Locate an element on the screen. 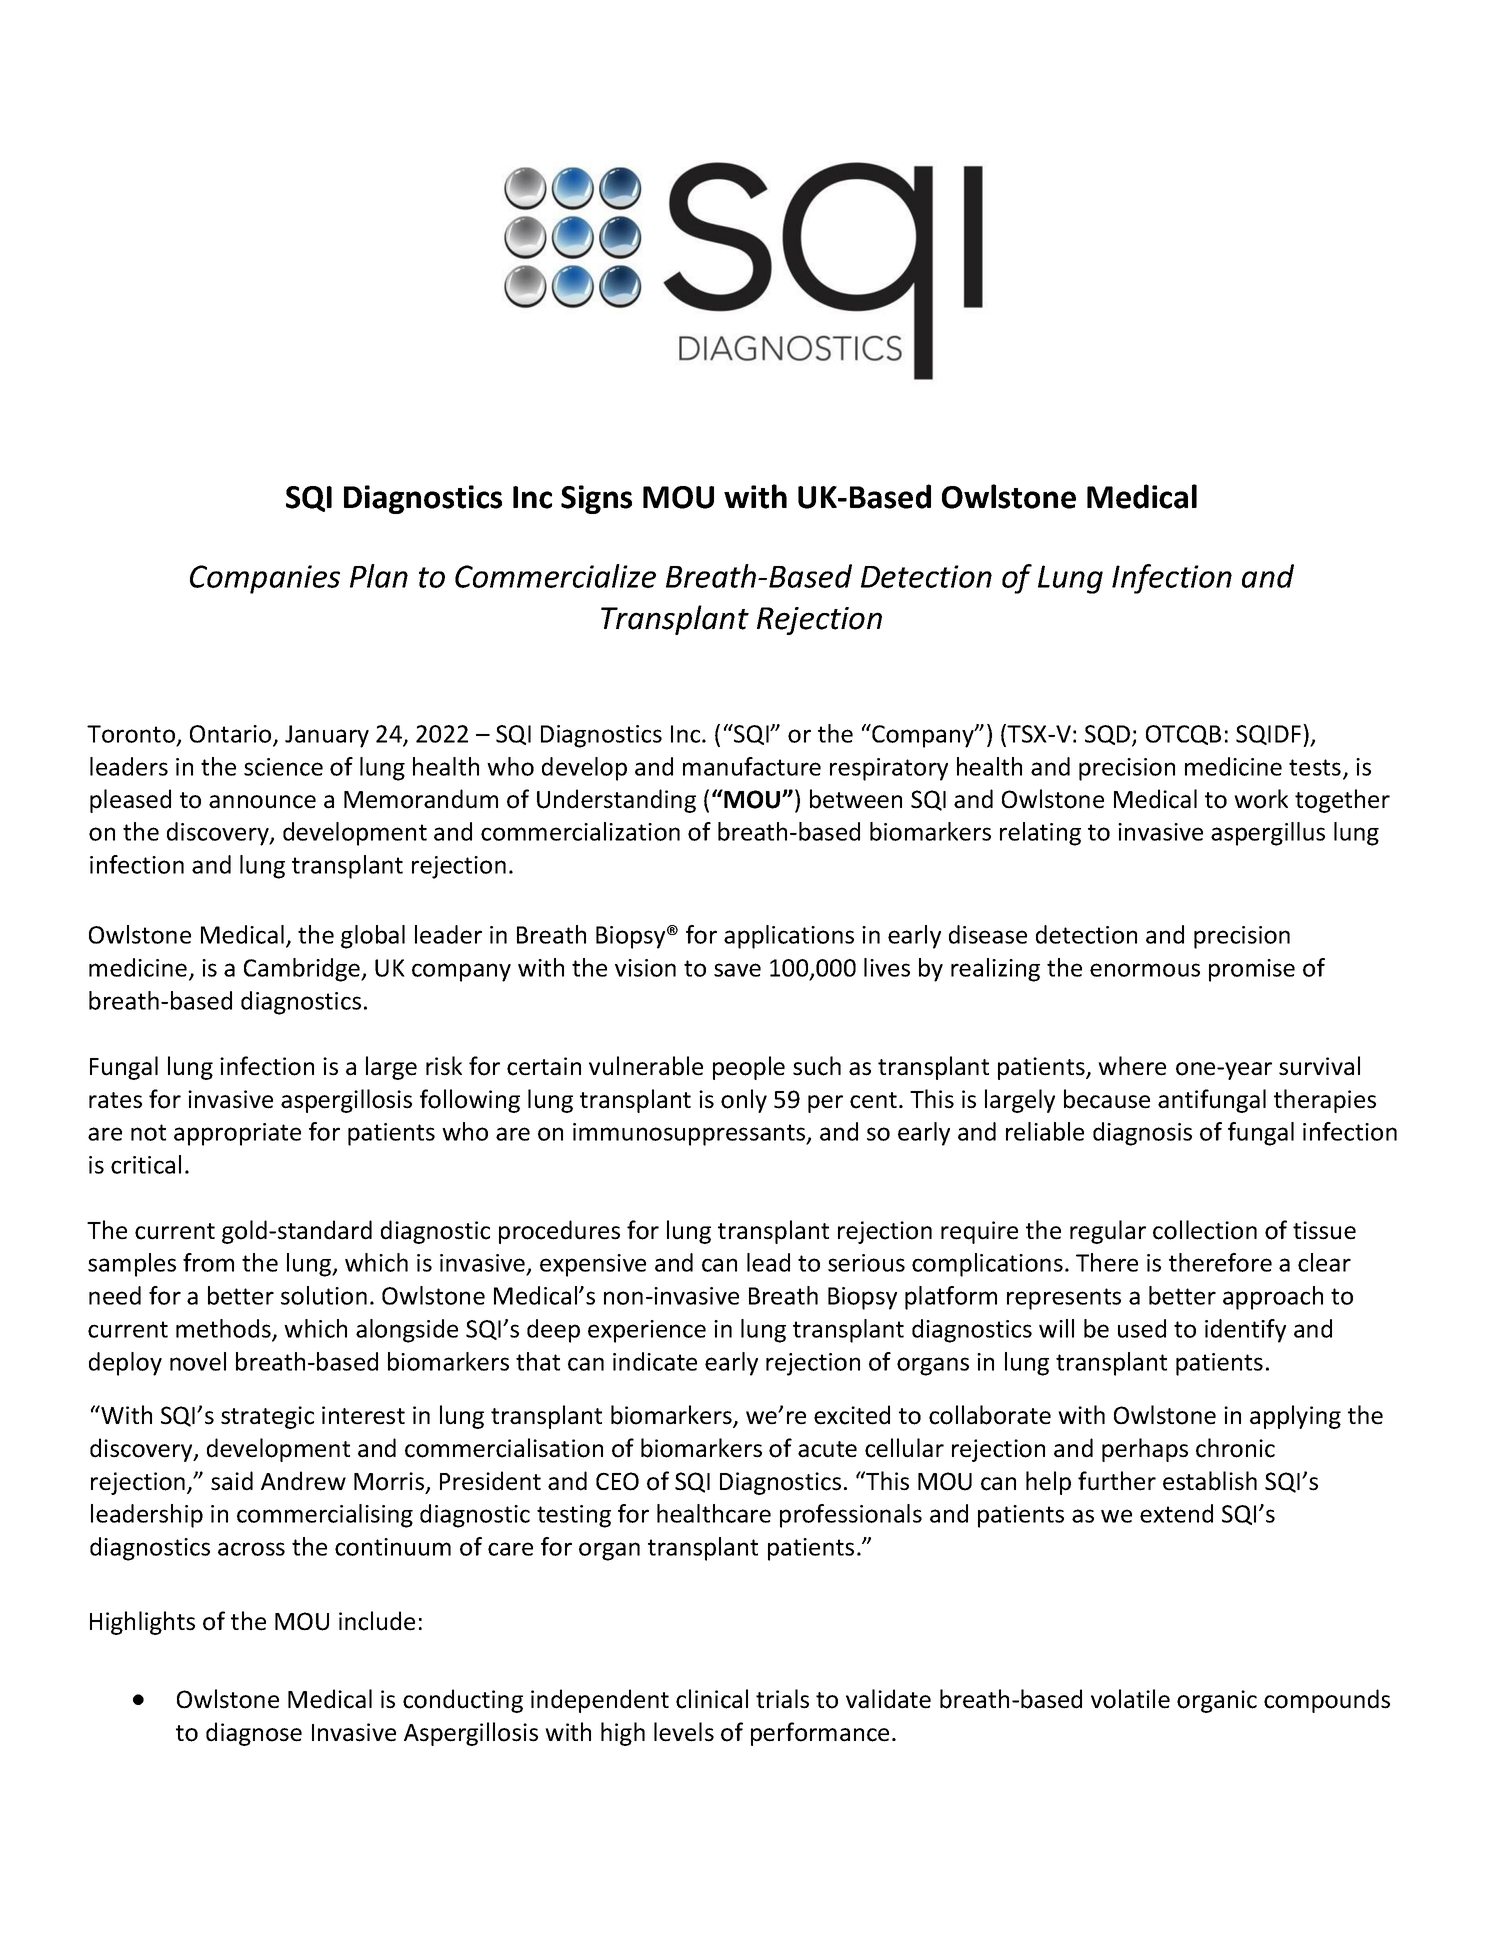 The width and height of the screenshot is (1495, 1935). experience is located at coordinates (647, 1331).
